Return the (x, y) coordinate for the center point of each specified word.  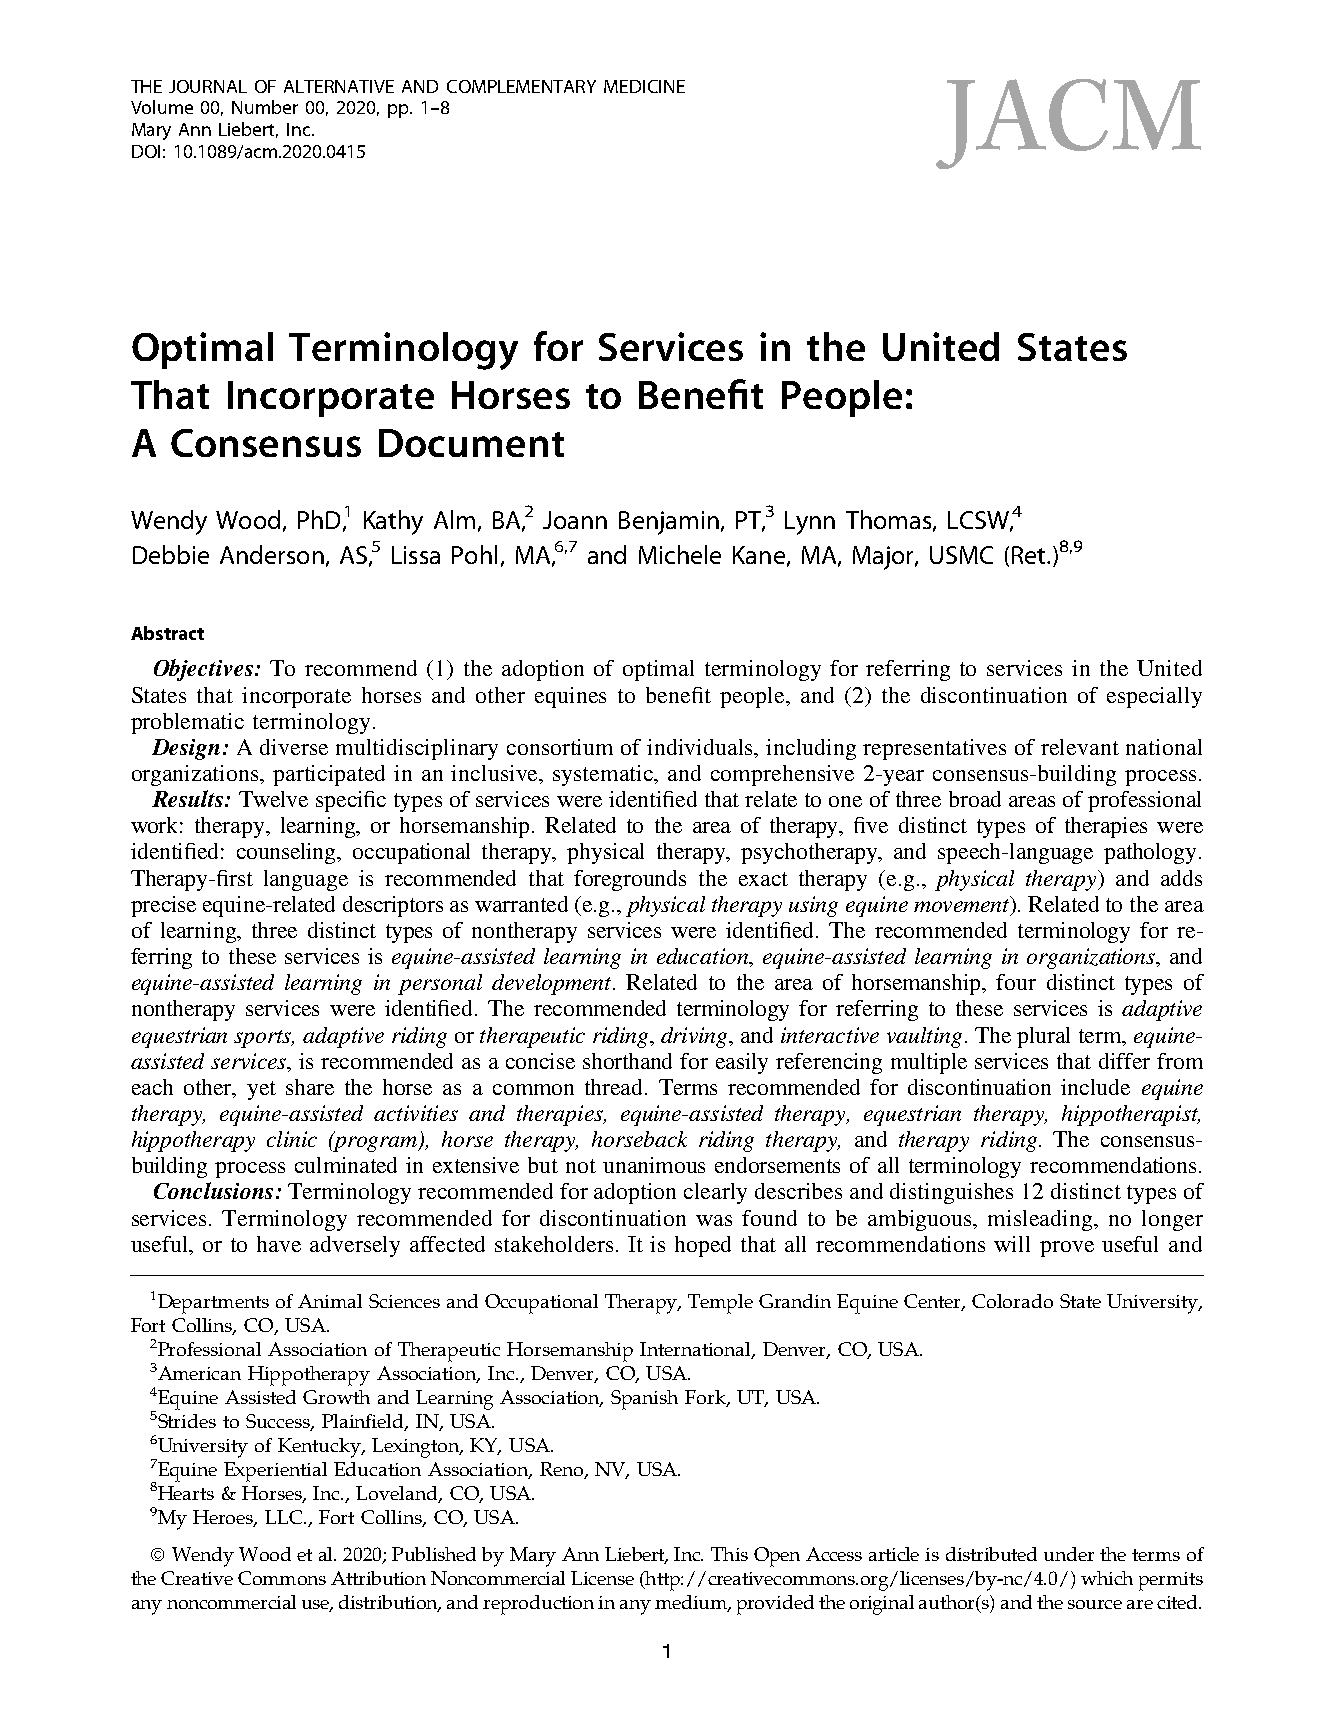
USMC (961, 555)
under (1069, 1554)
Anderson (272, 554)
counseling (288, 853)
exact (763, 879)
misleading (1041, 1220)
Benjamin (669, 523)
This (729, 1554)
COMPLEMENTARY (521, 86)
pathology (1152, 853)
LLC (285, 1517)
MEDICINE (644, 86)
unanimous (654, 1165)
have (279, 1244)
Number (265, 107)
